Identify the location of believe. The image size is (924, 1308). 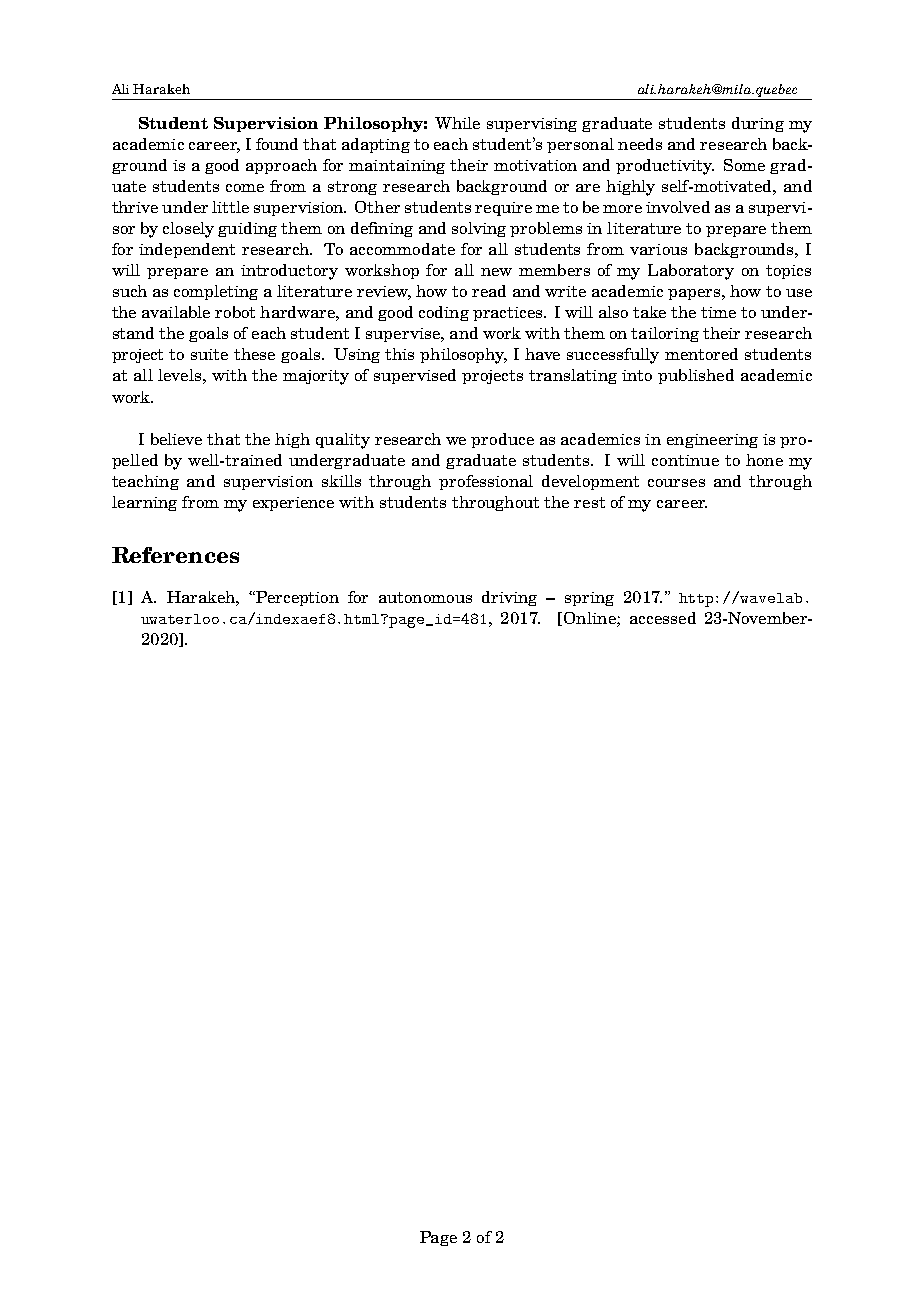
(176, 439).
